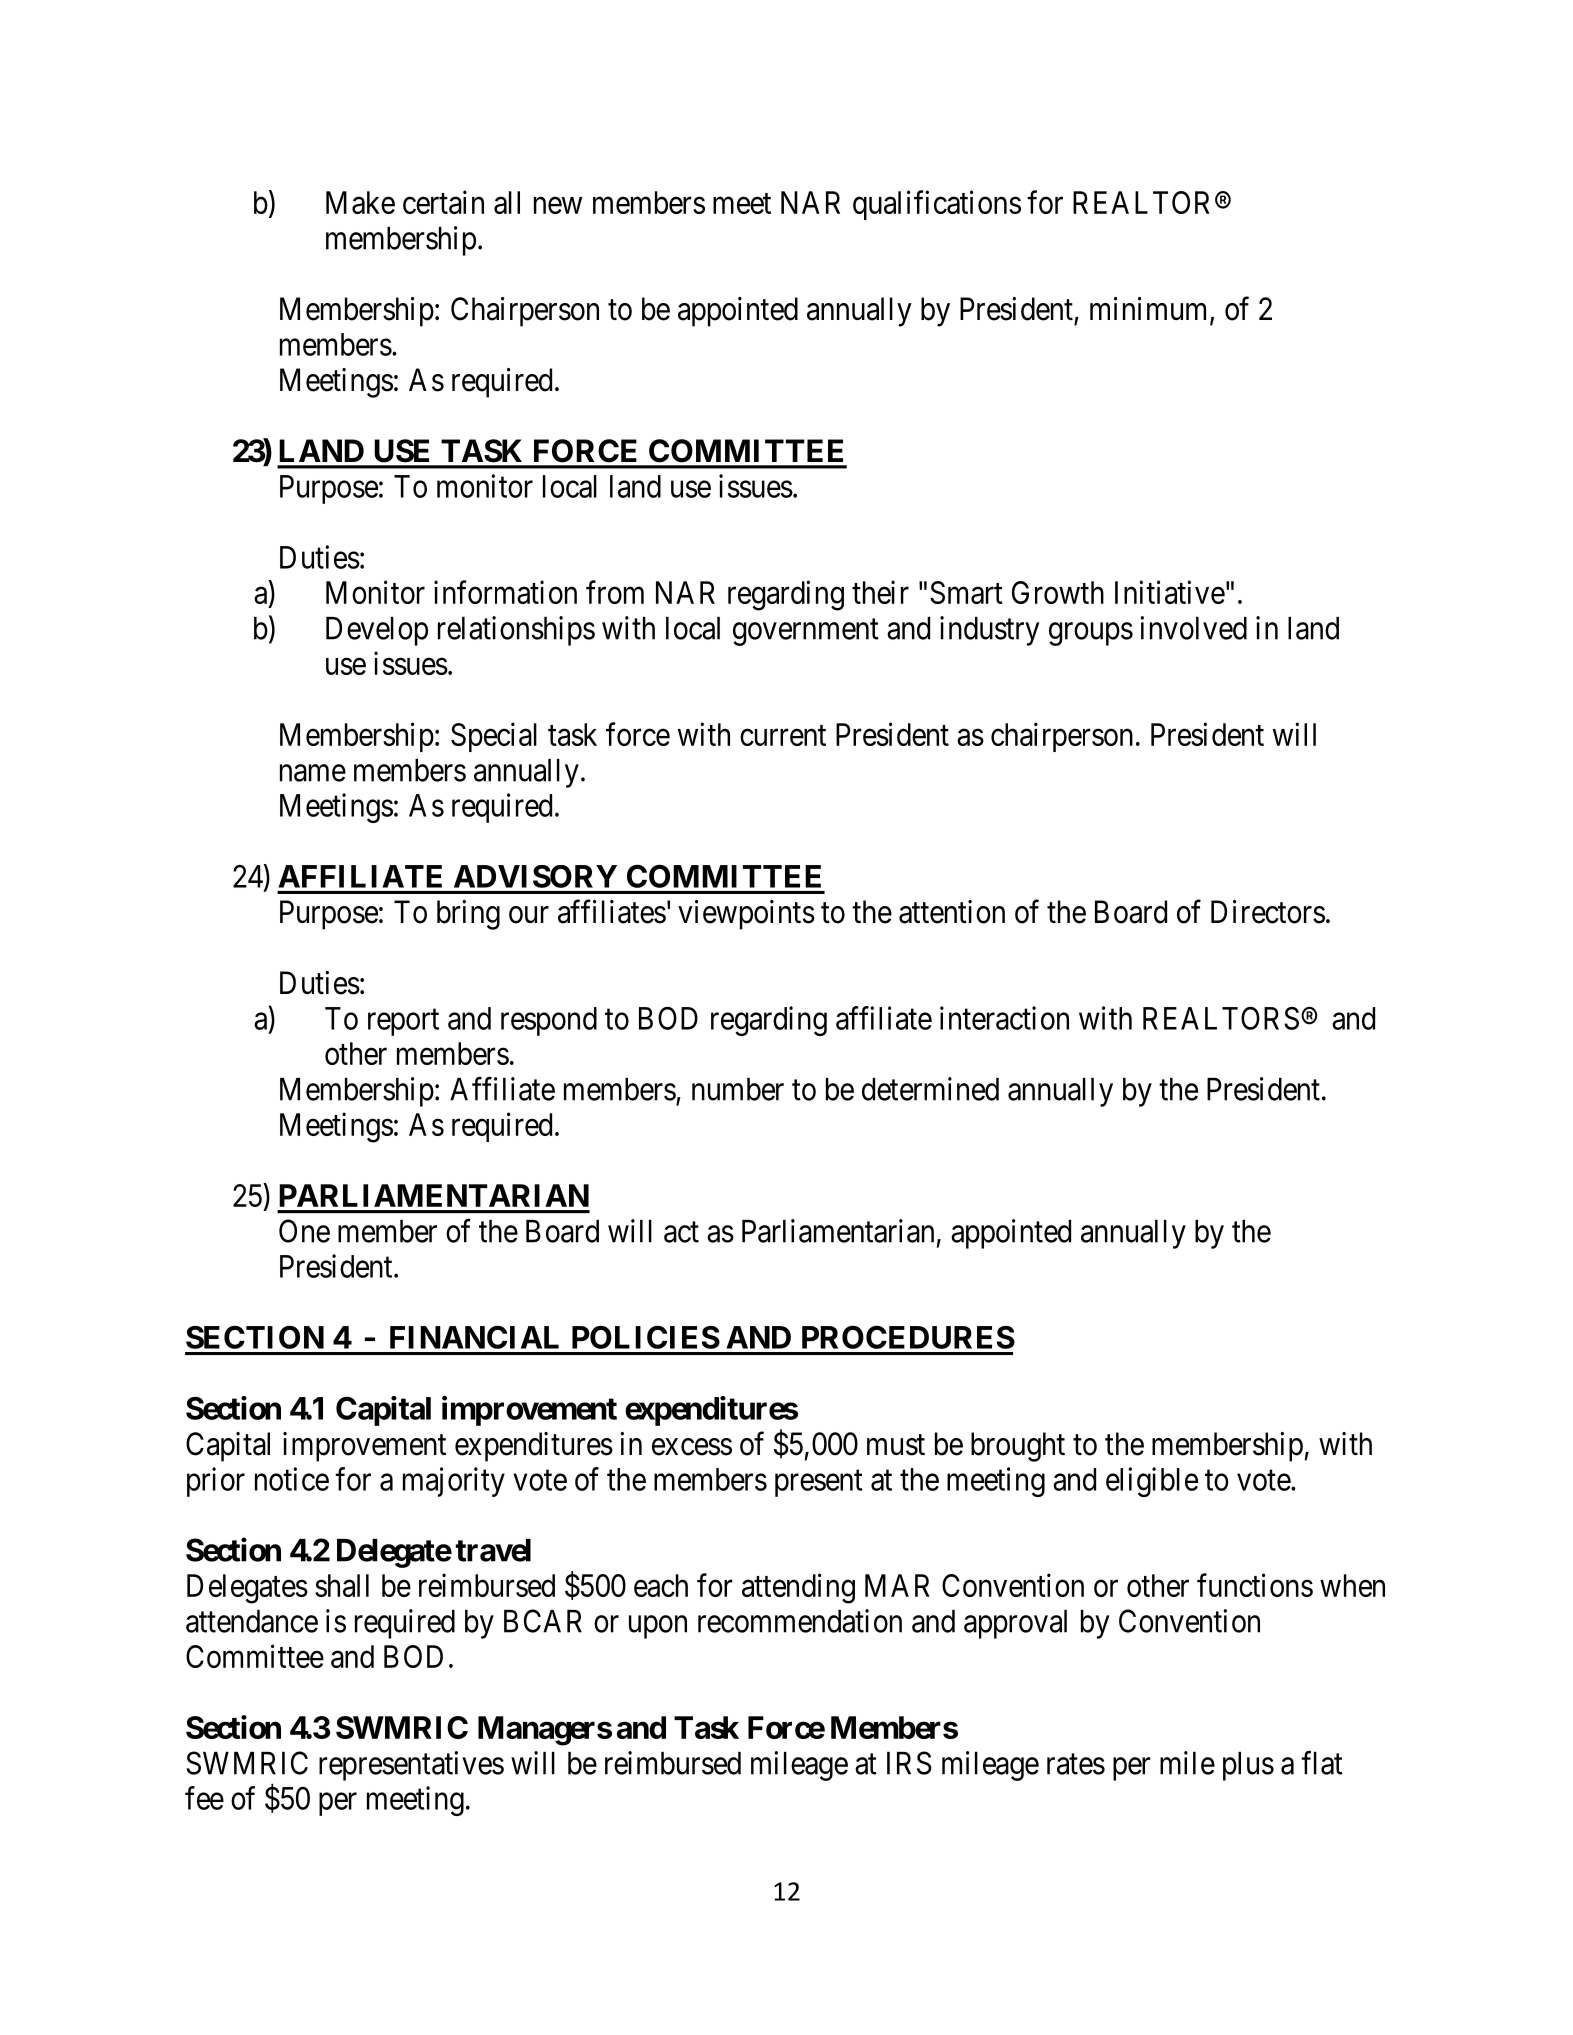  I want to click on plus, so click(1248, 1766).
